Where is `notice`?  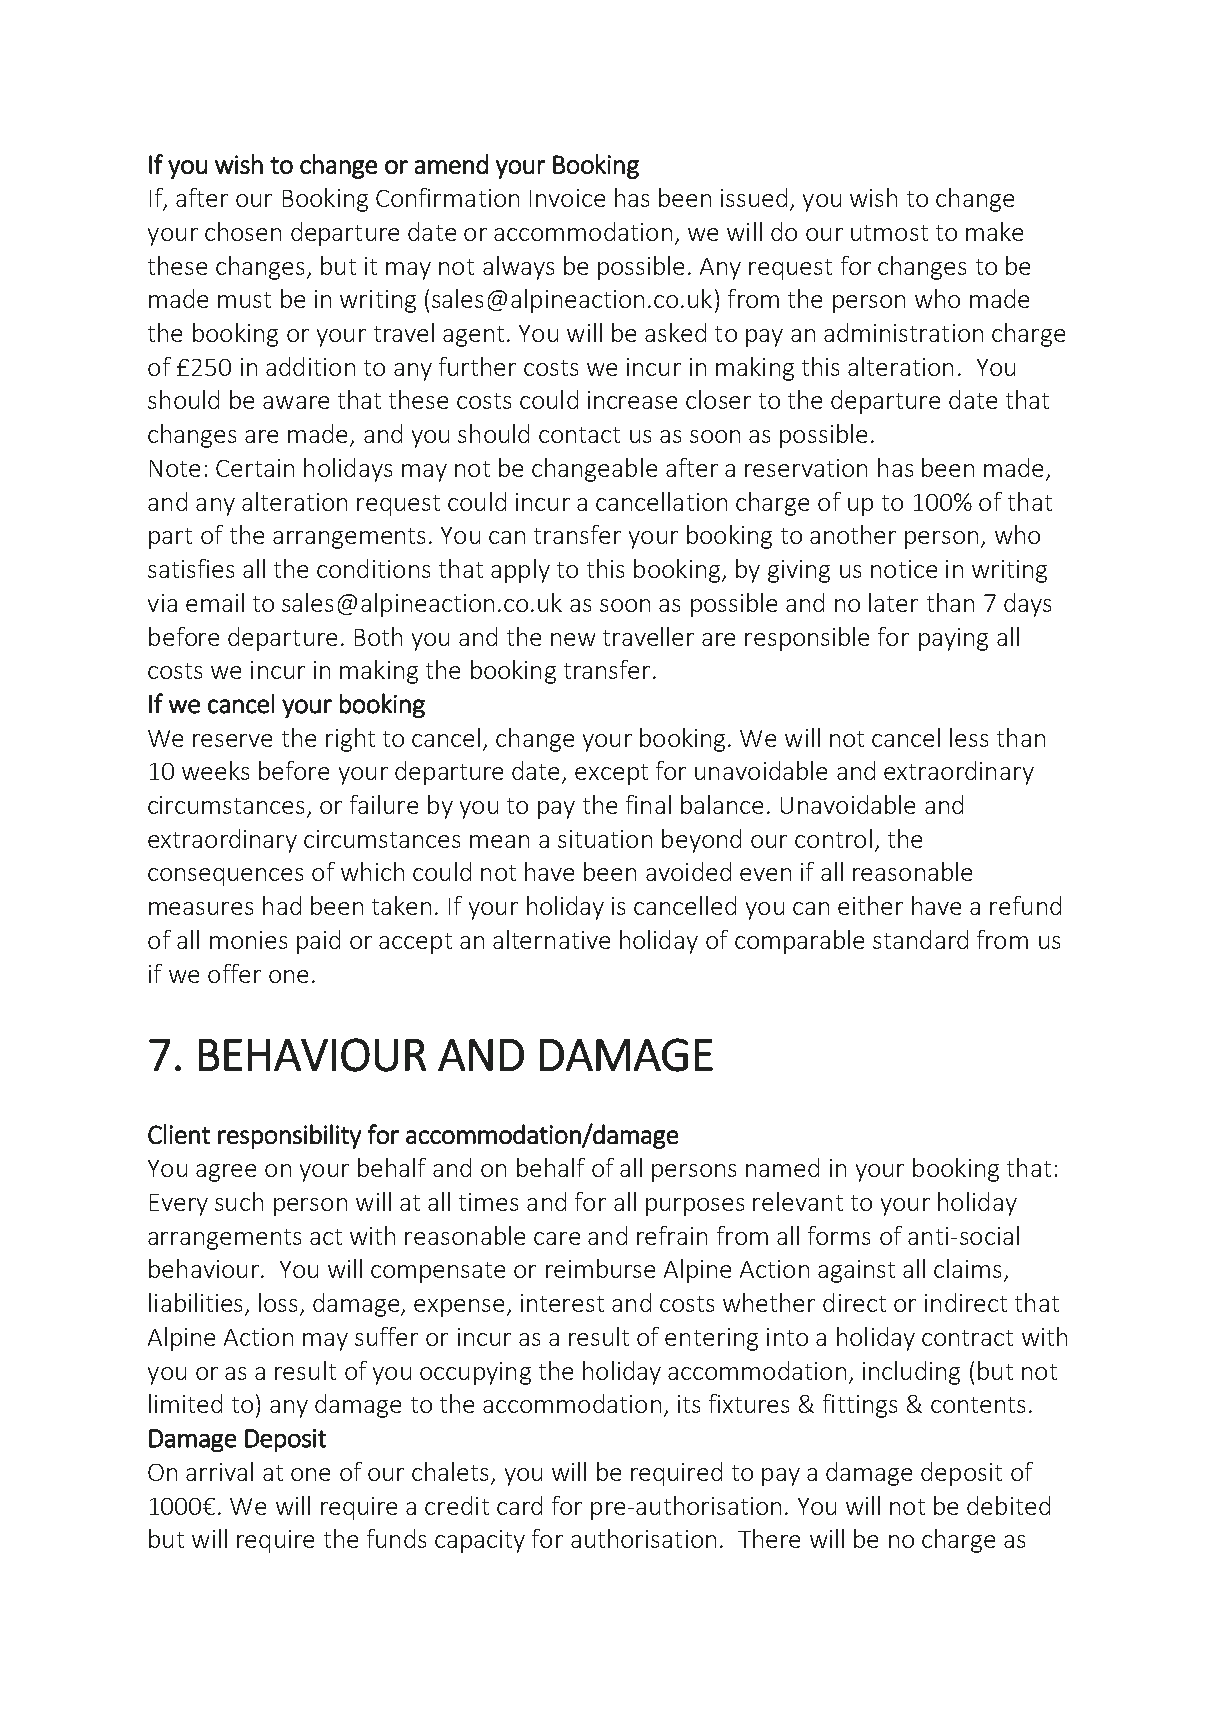
notice is located at coordinates (904, 569).
